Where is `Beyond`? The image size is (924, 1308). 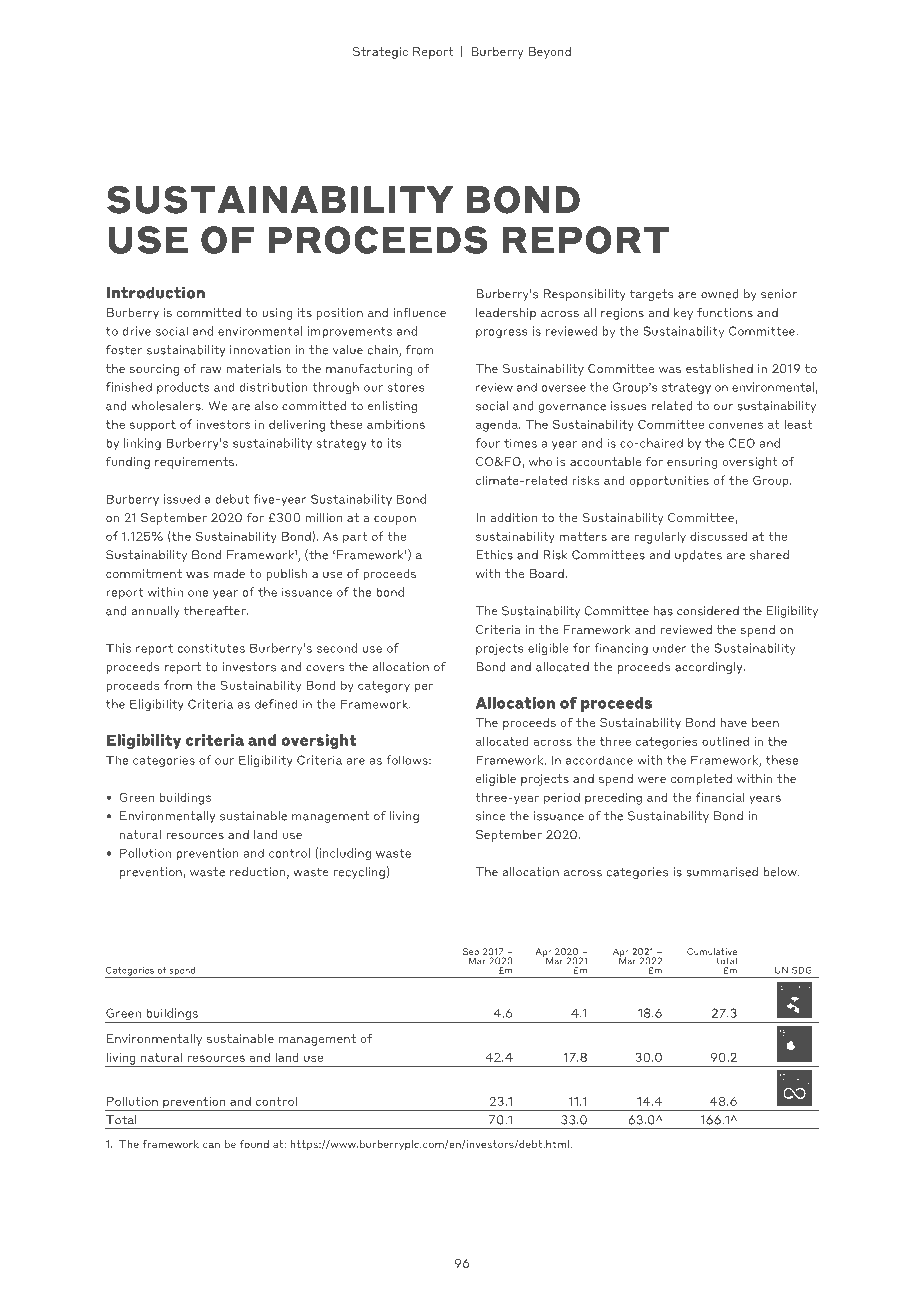 Beyond is located at coordinates (550, 53).
